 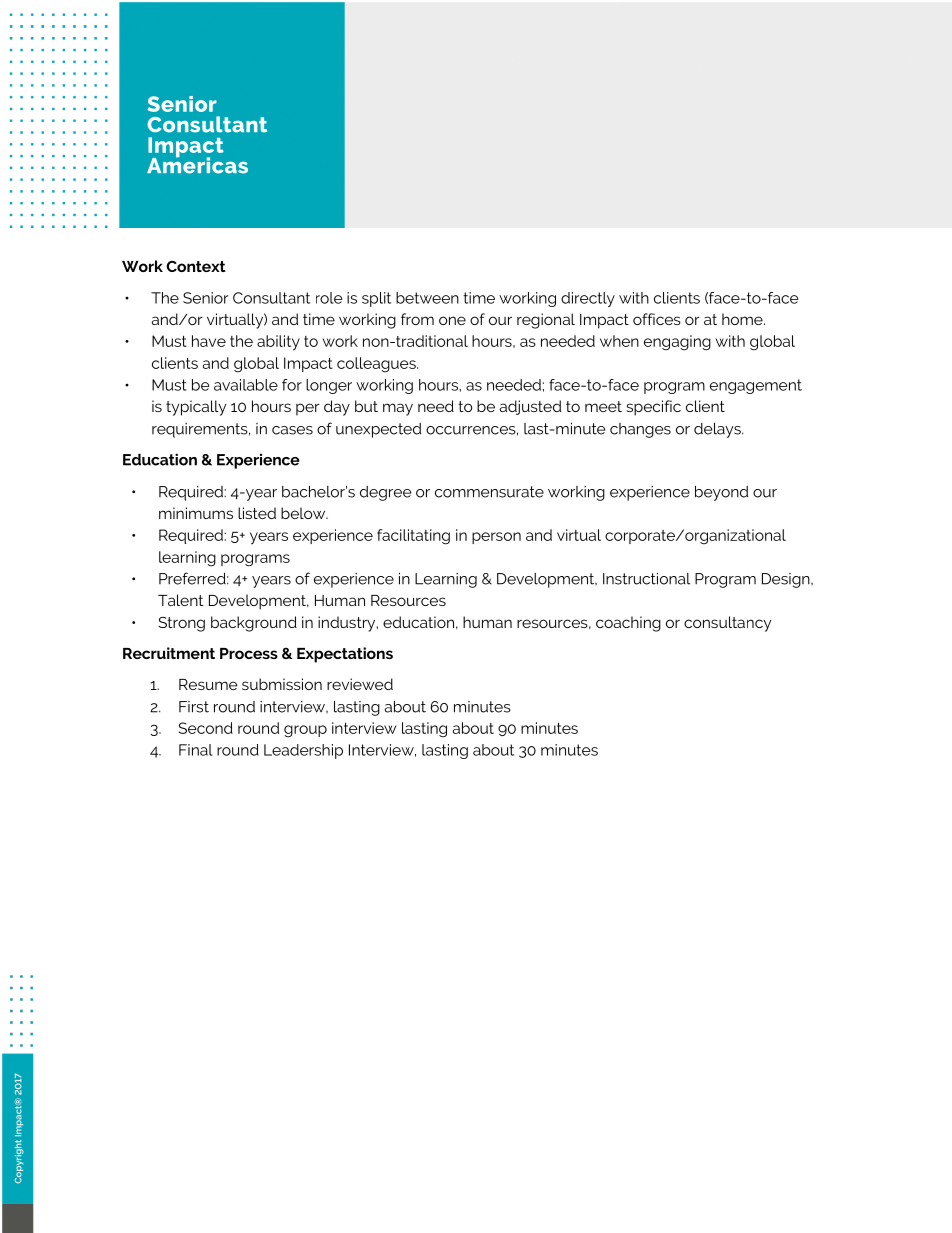 I want to click on between, so click(x=427, y=298).
